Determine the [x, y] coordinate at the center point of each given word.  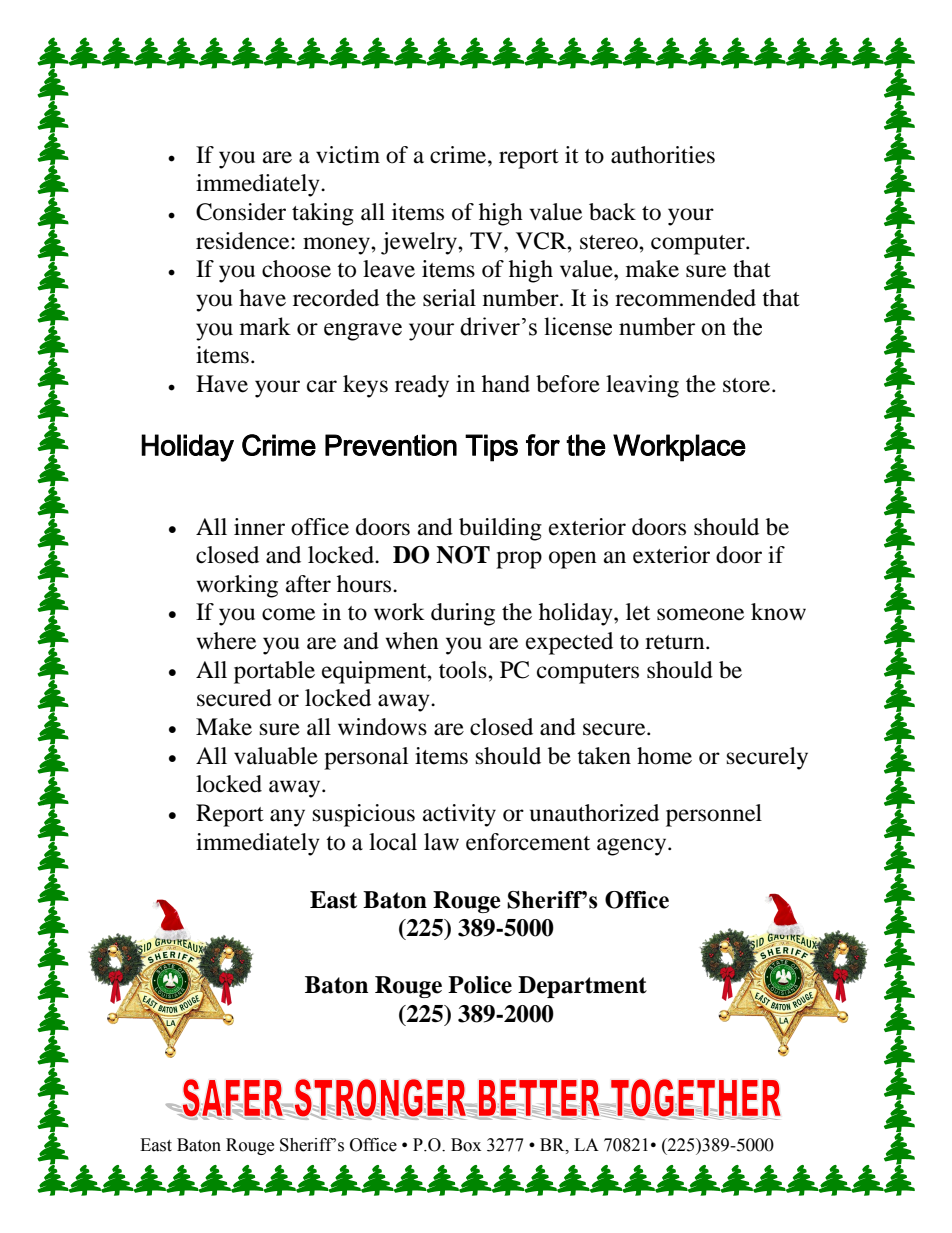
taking [323, 214]
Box [466, 1145]
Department [582, 987]
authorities [663, 155]
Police [480, 985]
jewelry [420, 243]
